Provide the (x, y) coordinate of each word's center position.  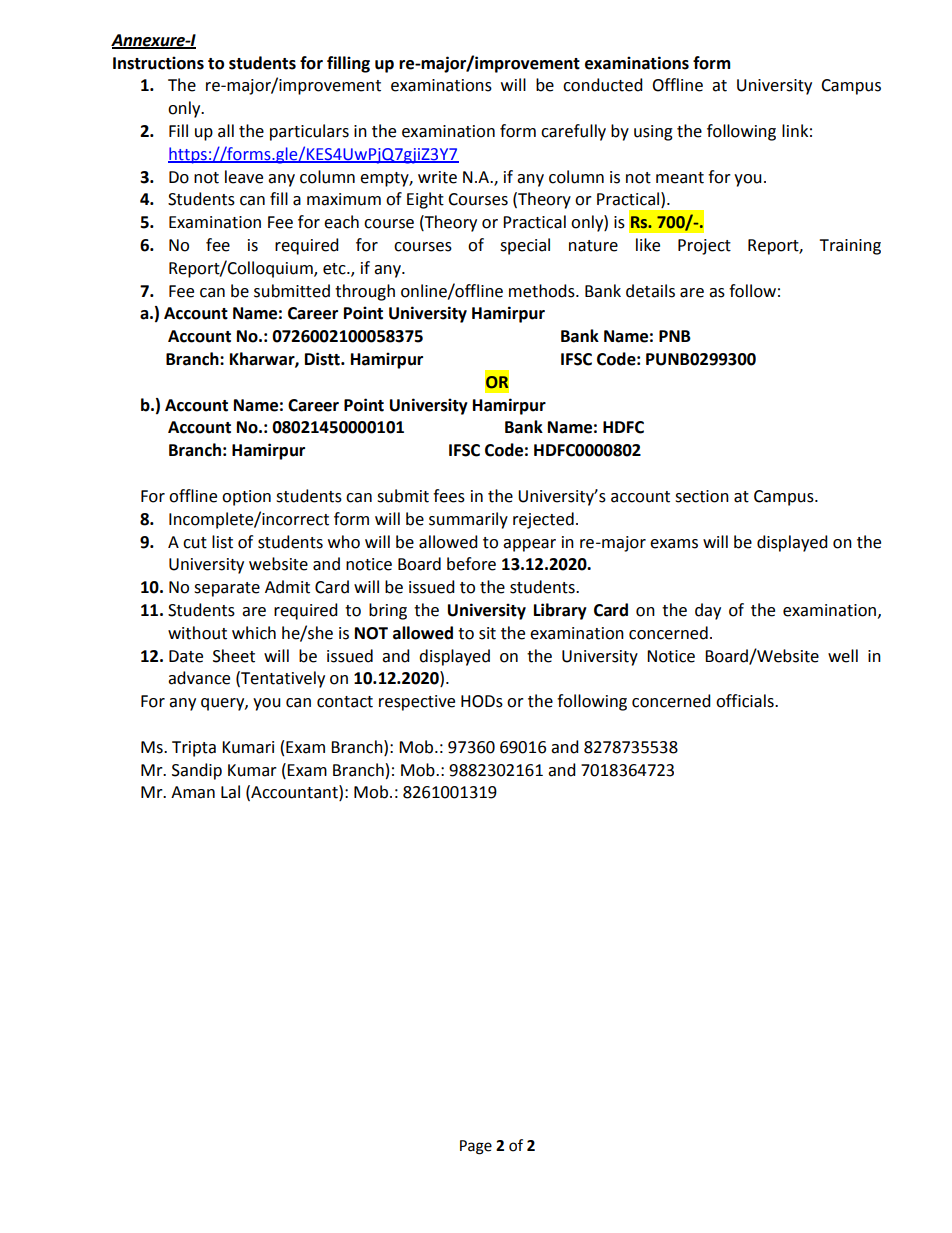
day (708, 611)
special (525, 246)
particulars (309, 132)
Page (476, 1147)
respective (417, 703)
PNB (675, 336)
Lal (230, 792)
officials (746, 701)
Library (560, 611)
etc (335, 269)
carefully (573, 132)
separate (227, 589)
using (653, 133)
